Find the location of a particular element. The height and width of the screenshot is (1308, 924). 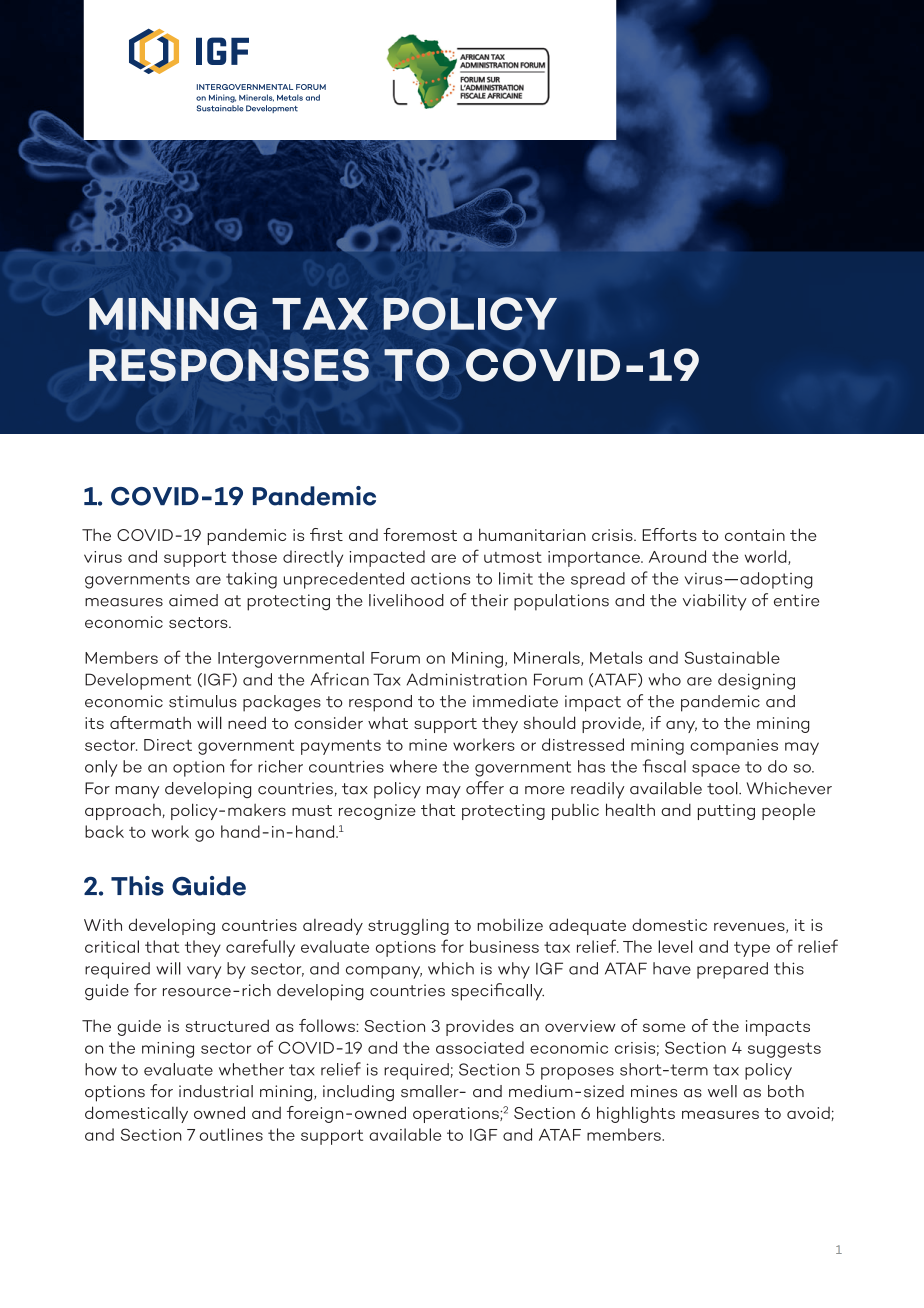

well is located at coordinates (722, 1091).
